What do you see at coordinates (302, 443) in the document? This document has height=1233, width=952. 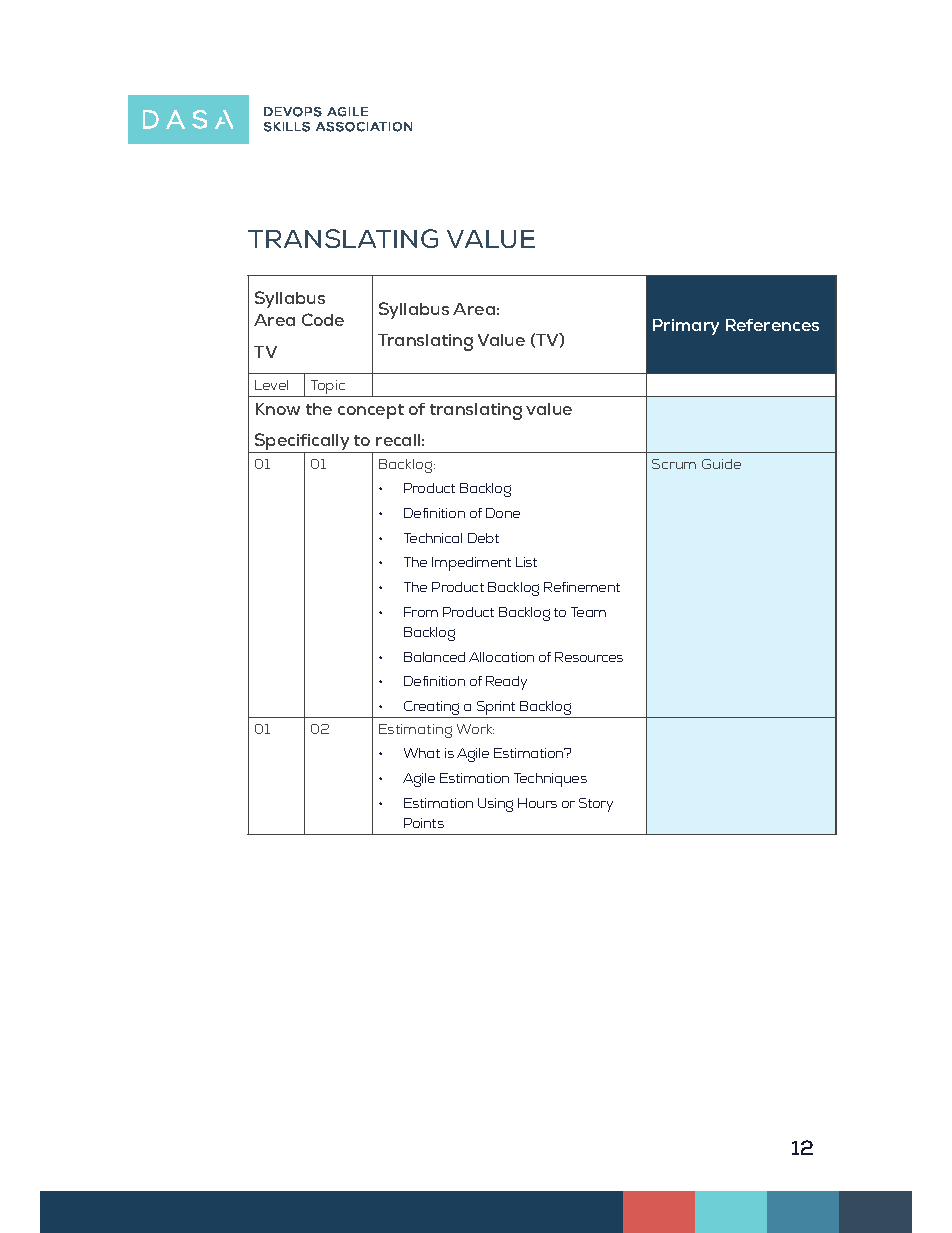 I see `Specifically` at bounding box center [302, 443].
